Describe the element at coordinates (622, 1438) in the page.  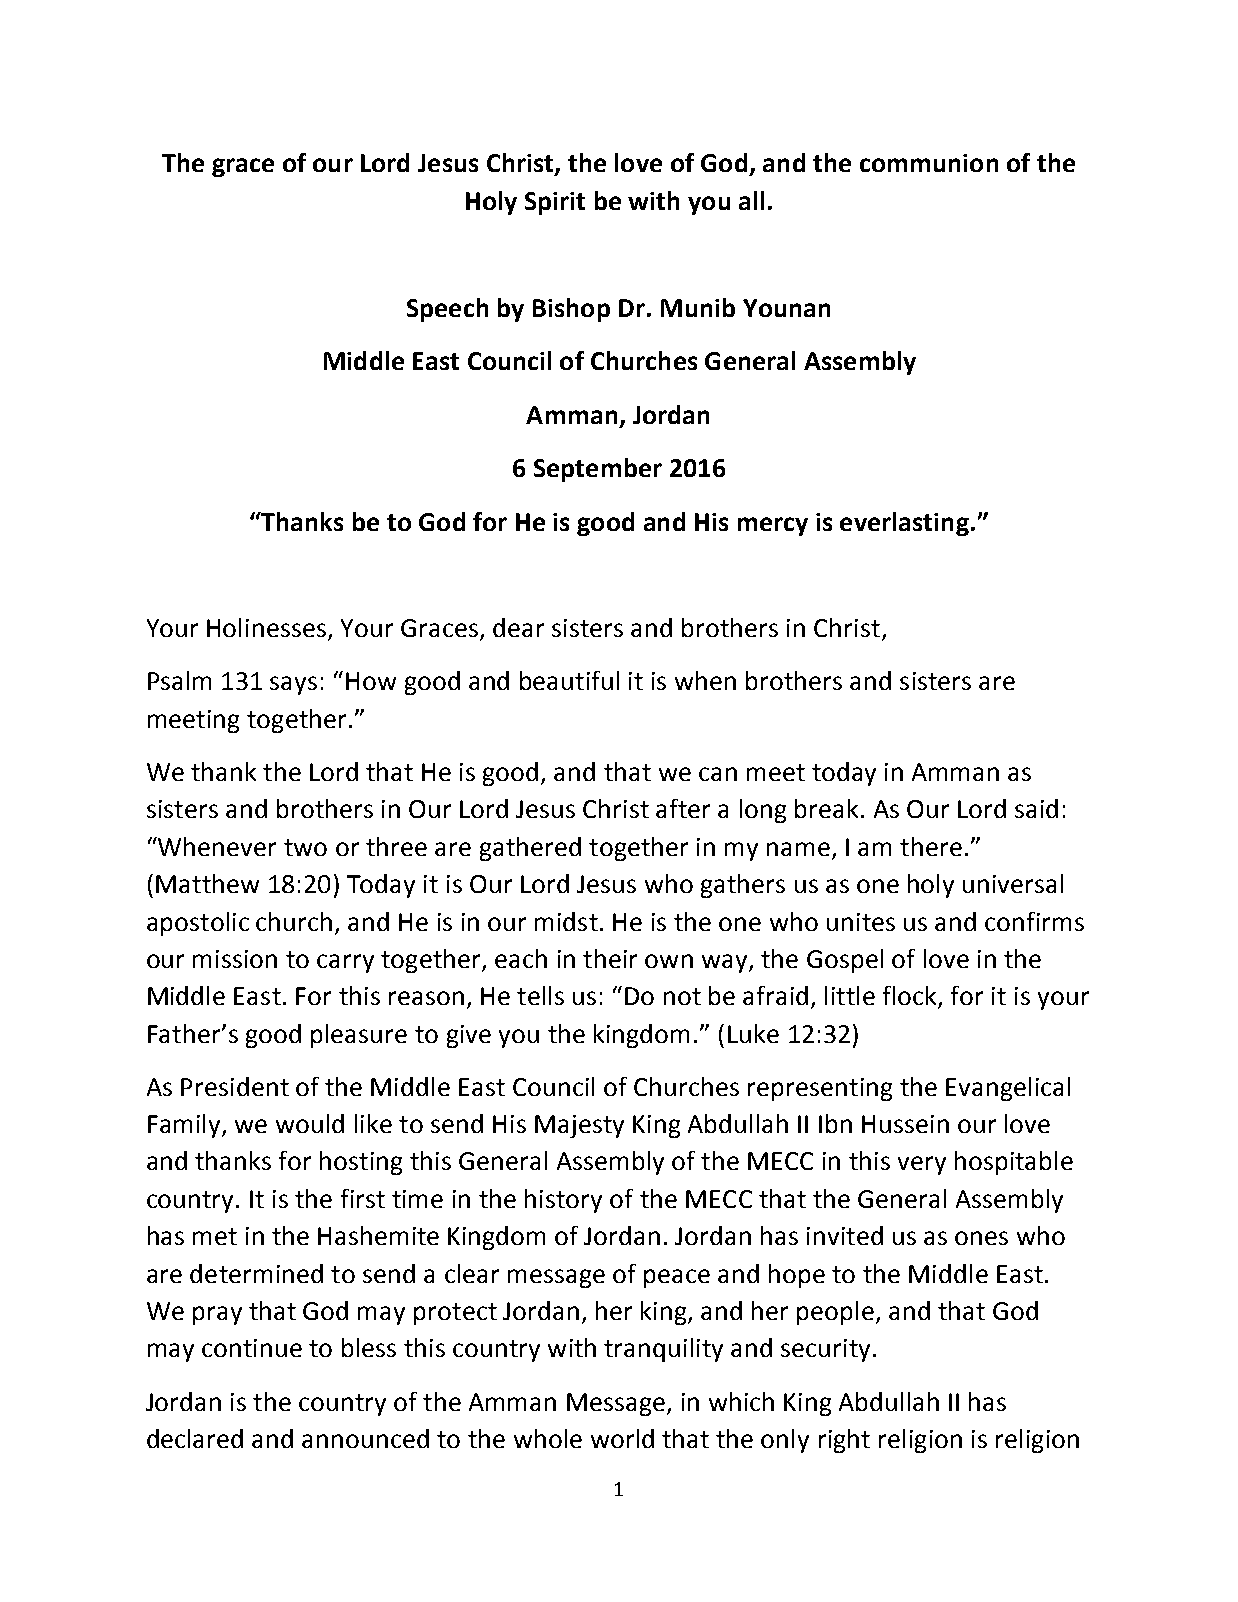
I see `world` at that location.
